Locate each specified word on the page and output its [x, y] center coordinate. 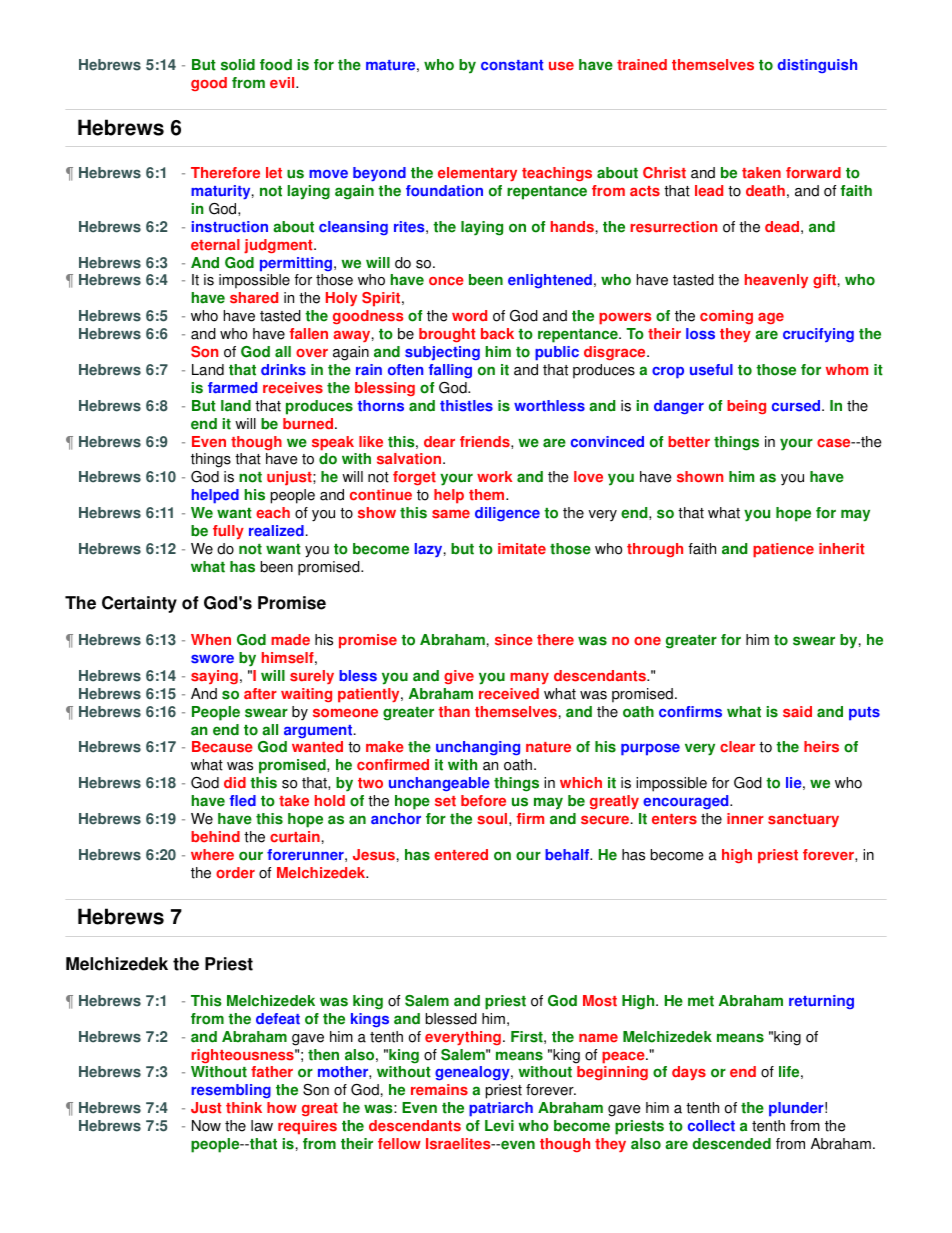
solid [238, 65]
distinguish [817, 66]
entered [461, 855]
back [497, 333]
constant [512, 65]
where [212, 854]
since [514, 640]
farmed [232, 388]
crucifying [818, 335]
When [211, 640]
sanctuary [803, 820]
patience [783, 550]
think [244, 1108]
